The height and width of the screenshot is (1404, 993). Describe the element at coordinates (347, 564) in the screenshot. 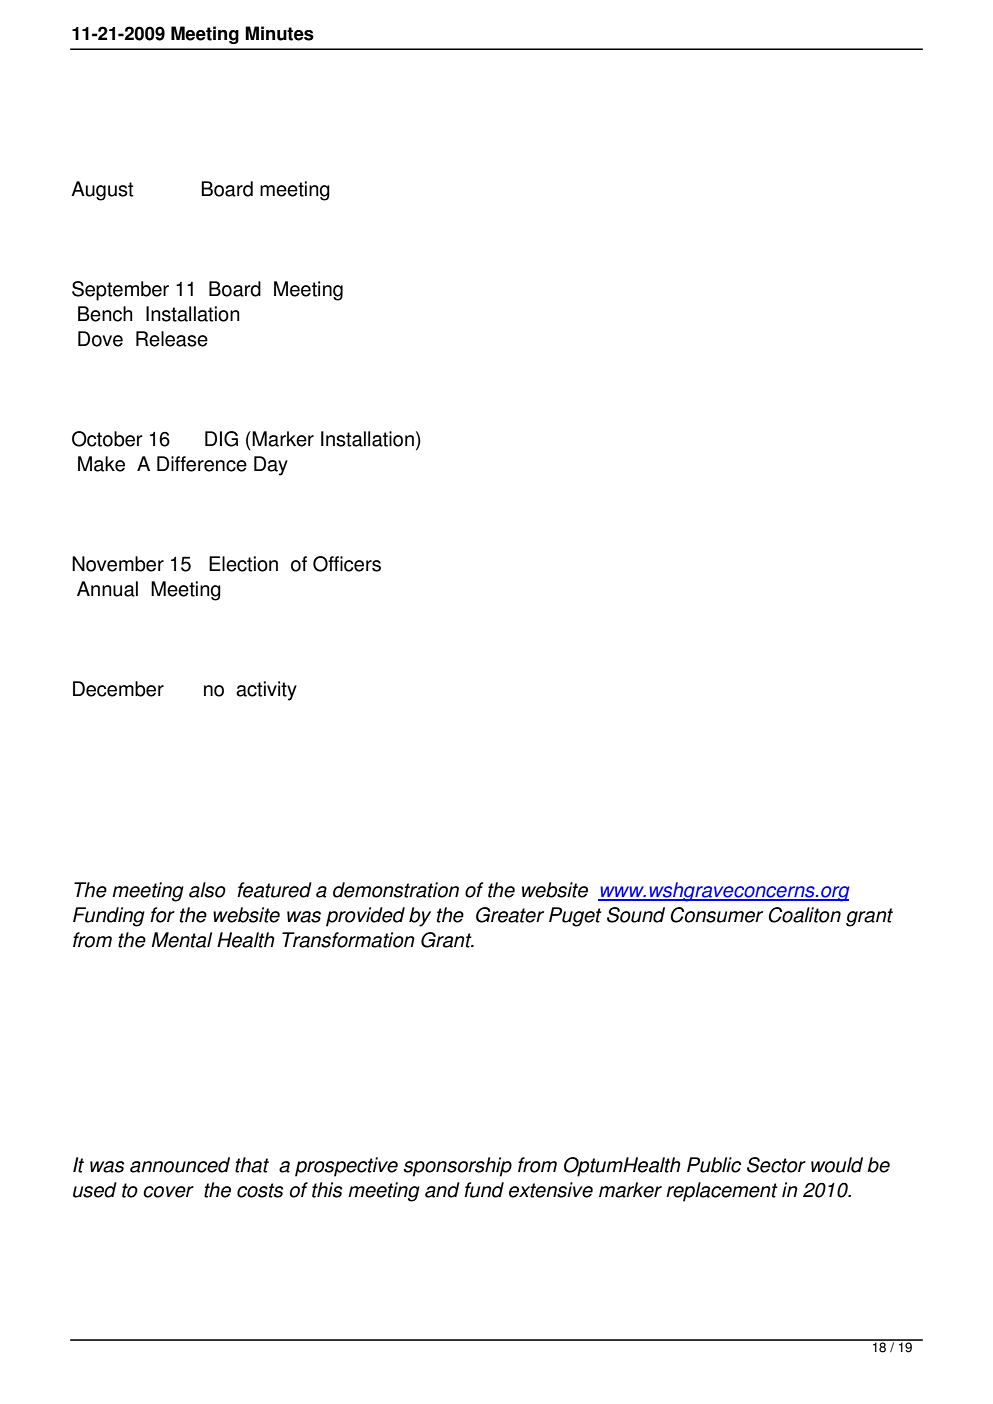

I see `Officers` at that location.
